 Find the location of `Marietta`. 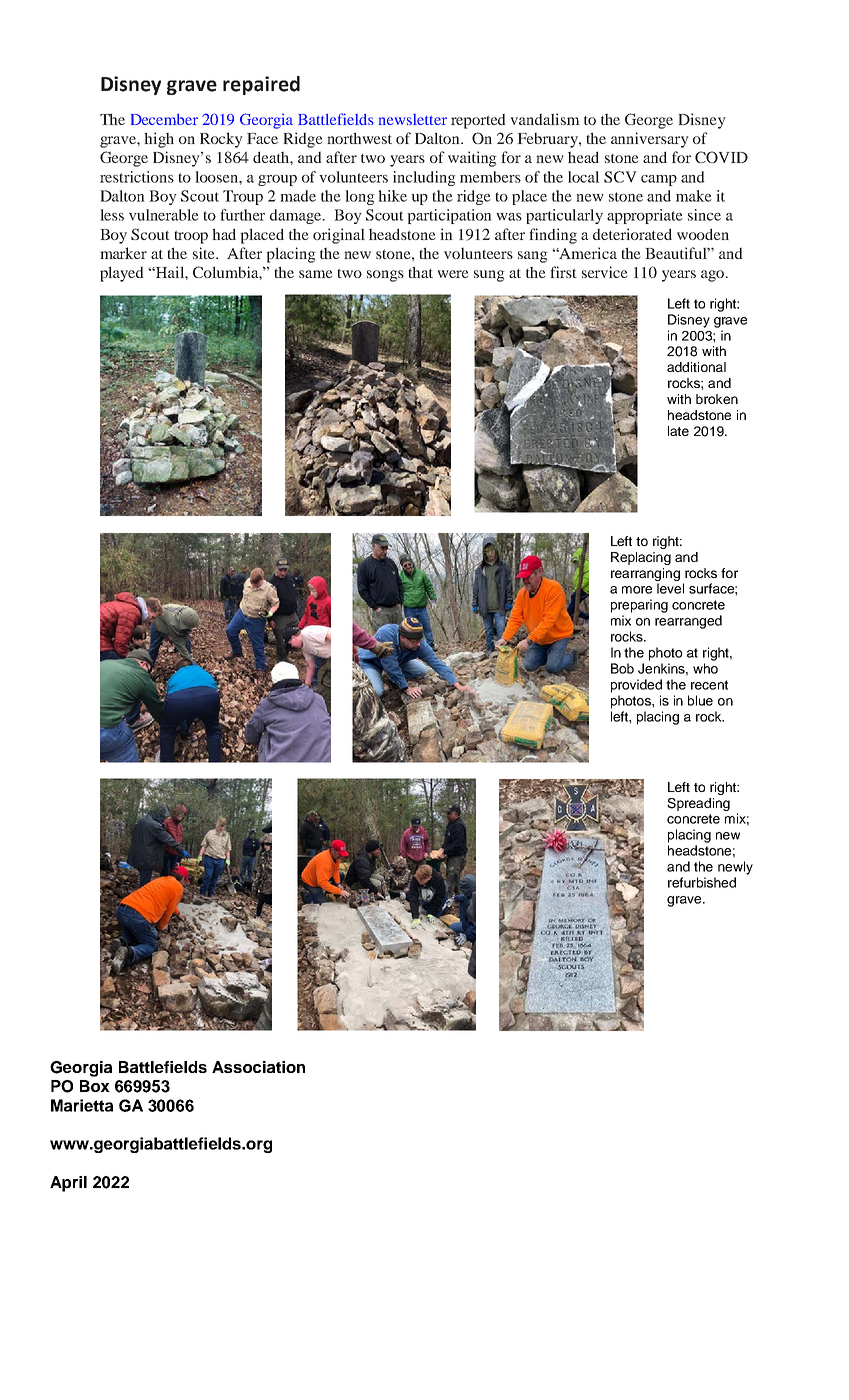

Marietta is located at coordinates (82, 1105).
